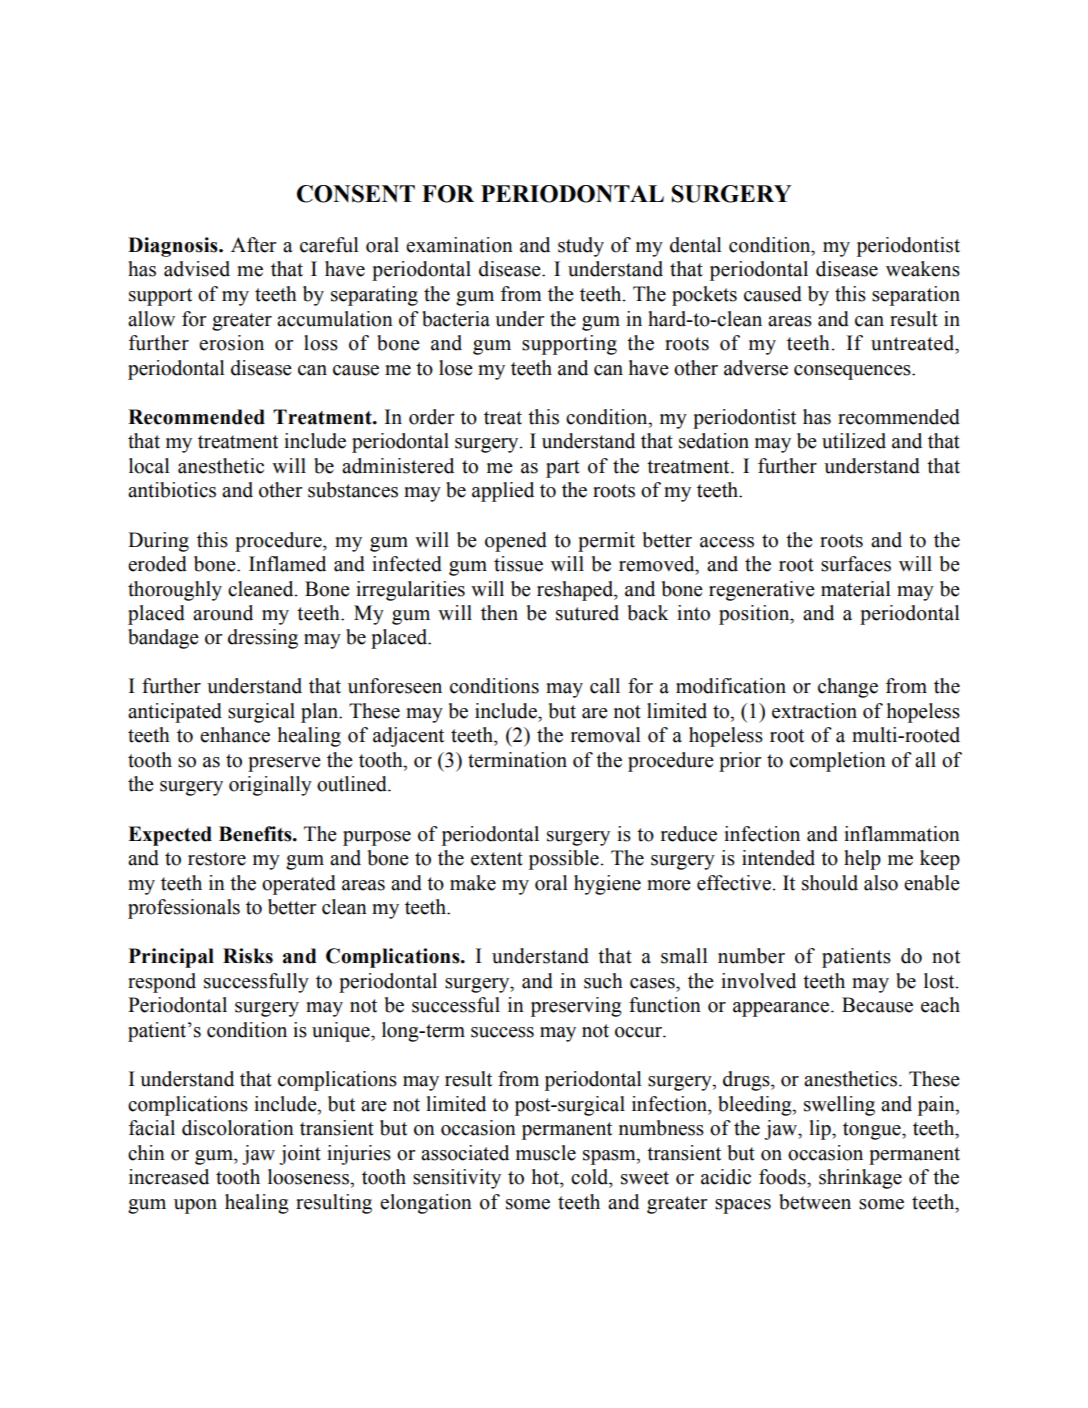 The height and width of the screenshot is (1408, 1088). I want to click on help, so click(862, 860).
